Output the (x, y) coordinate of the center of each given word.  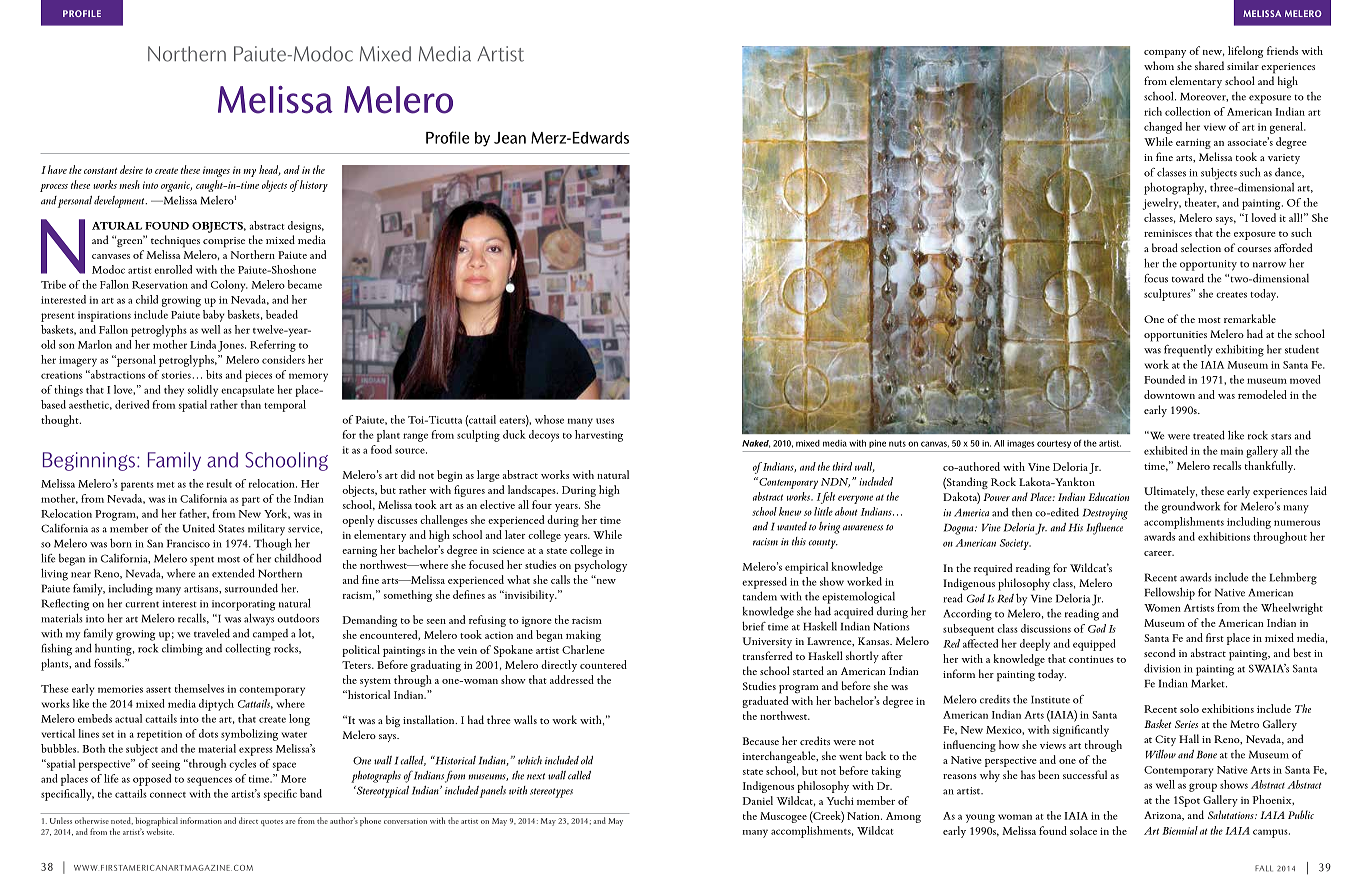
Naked (756, 444)
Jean (510, 138)
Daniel (758, 800)
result (219, 483)
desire (131, 169)
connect (168, 795)
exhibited (1166, 450)
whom (1159, 65)
